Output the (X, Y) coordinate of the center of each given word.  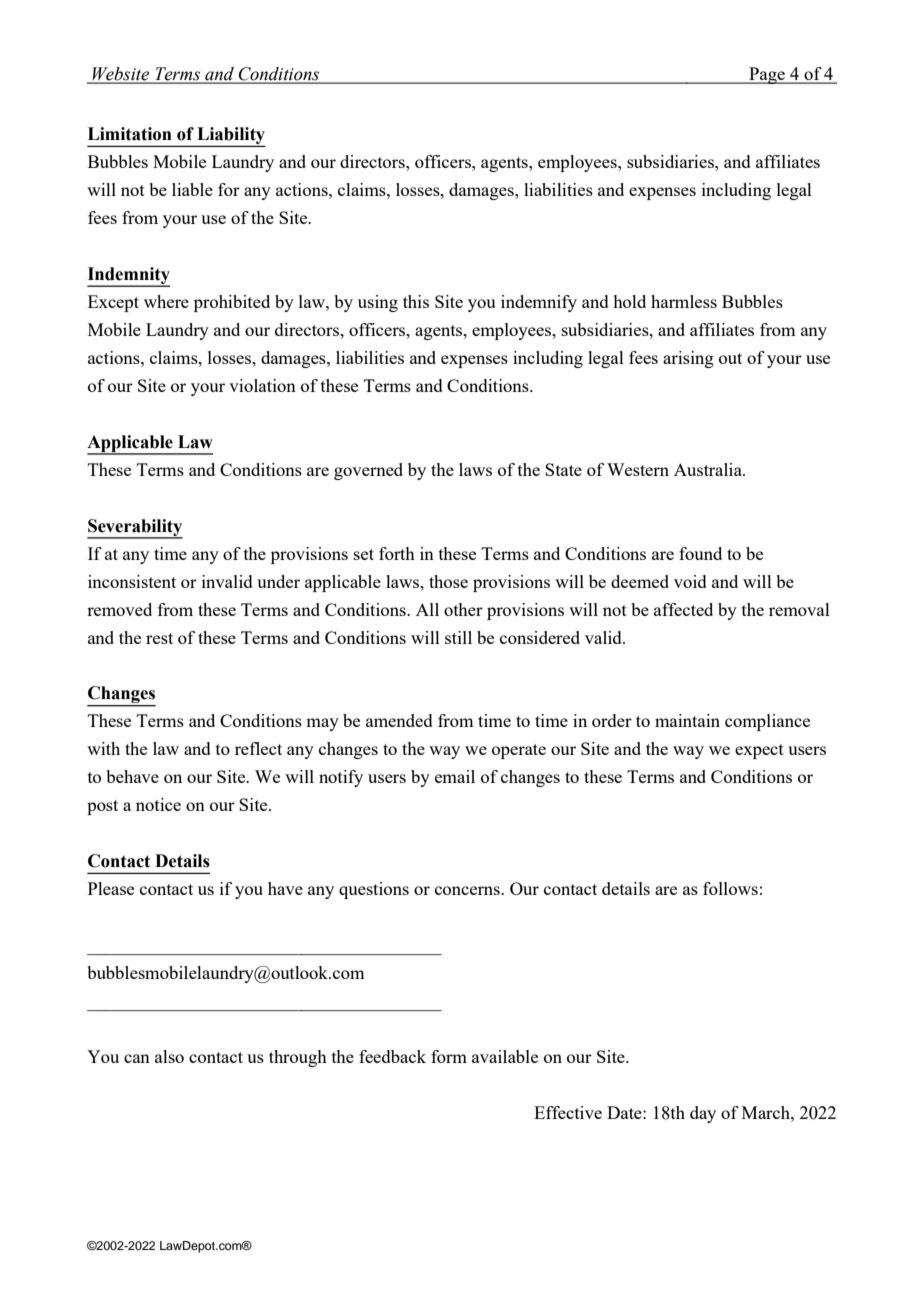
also (169, 1056)
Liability (230, 137)
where (166, 301)
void (690, 581)
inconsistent (132, 581)
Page (767, 75)
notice (158, 804)
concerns (468, 890)
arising (688, 359)
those (448, 581)
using (378, 303)
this (416, 301)
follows (730, 888)
